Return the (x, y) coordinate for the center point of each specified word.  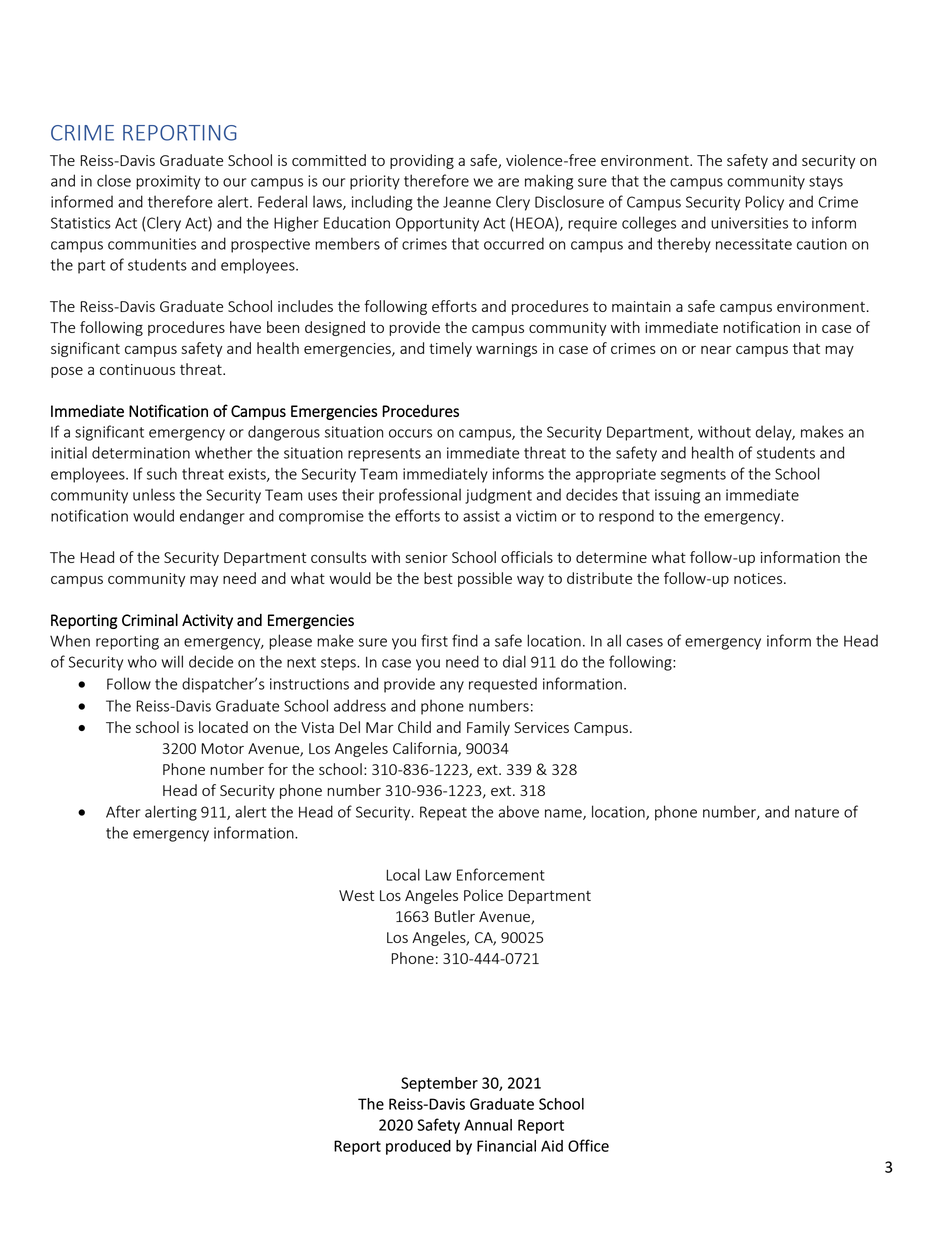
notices (759, 578)
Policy (764, 203)
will (172, 661)
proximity (168, 182)
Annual (488, 1125)
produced (418, 1147)
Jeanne (467, 202)
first (434, 640)
